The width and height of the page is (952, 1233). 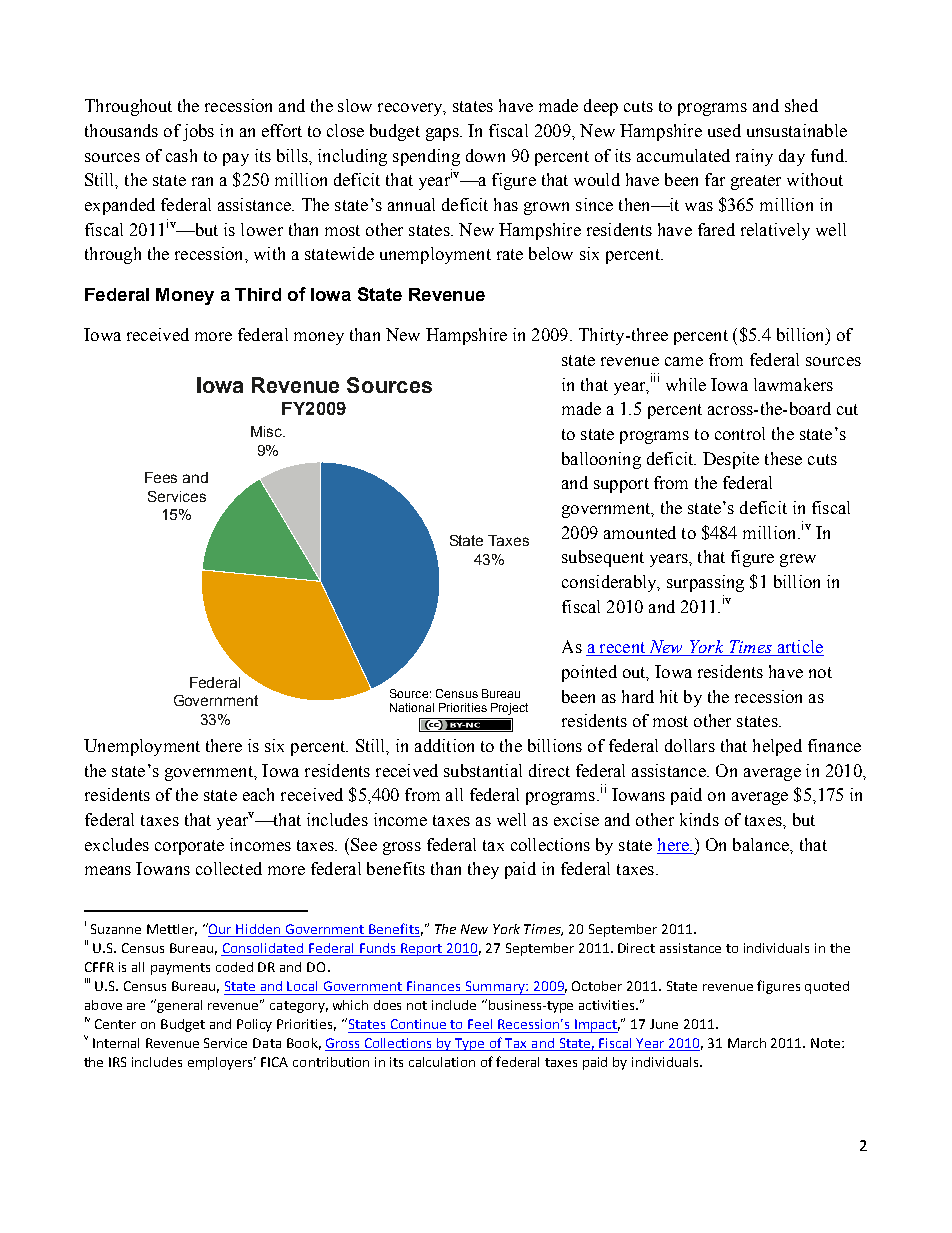 I want to click on Despite, so click(x=731, y=460).
